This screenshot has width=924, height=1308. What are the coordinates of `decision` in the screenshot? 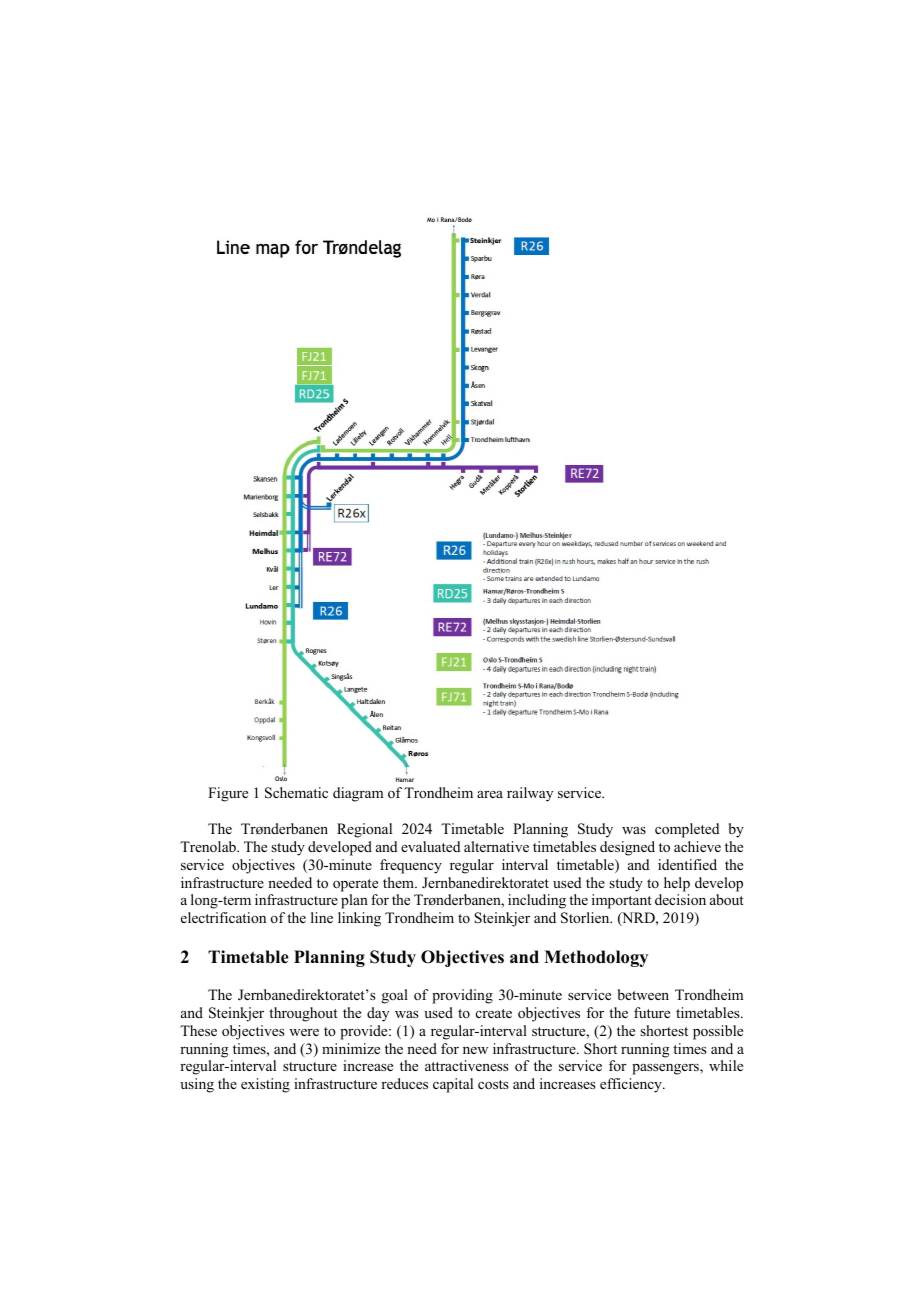 It's located at (680, 899).
